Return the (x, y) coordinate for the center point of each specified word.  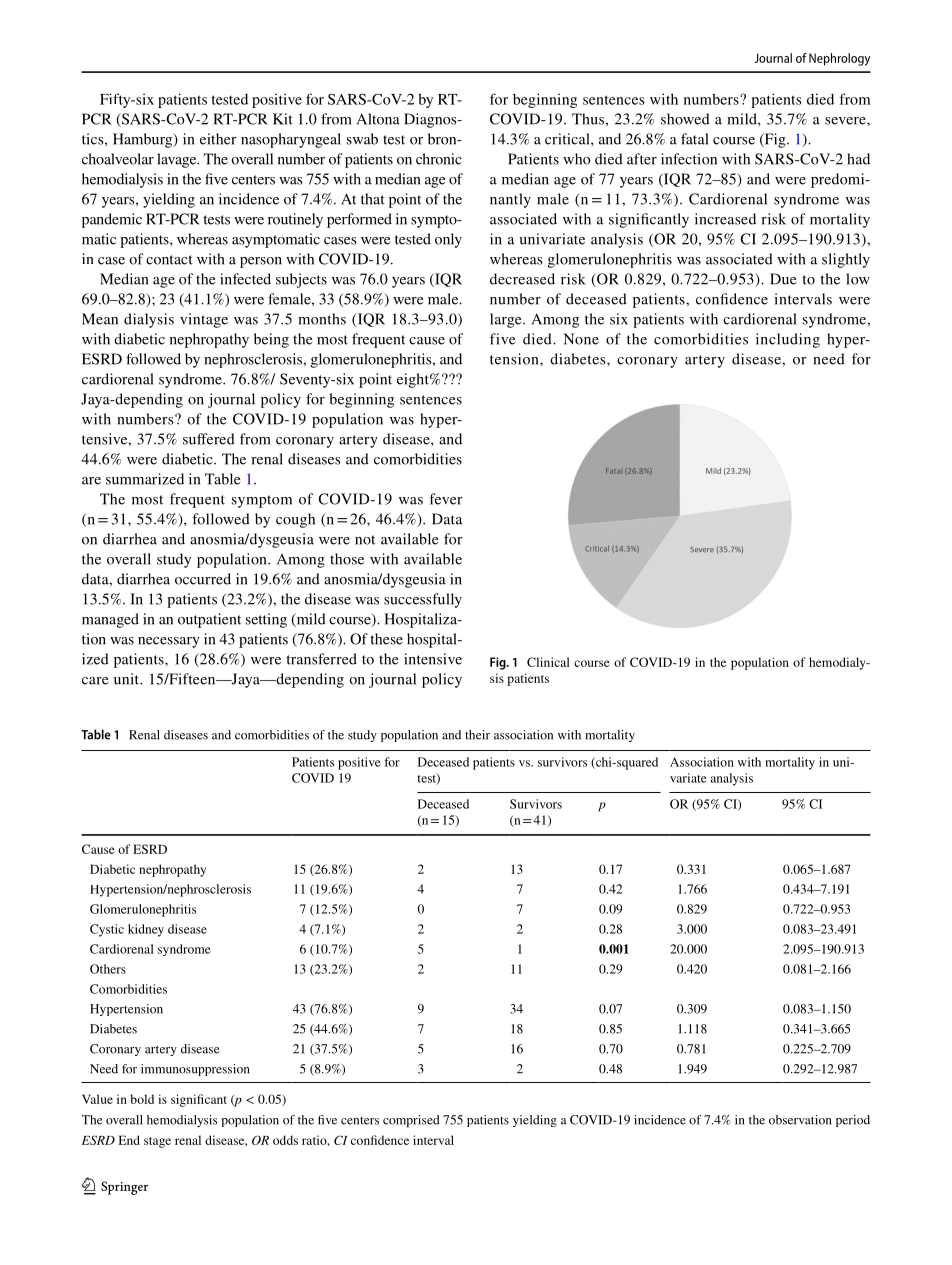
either (218, 139)
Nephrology (839, 59)
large (507, 320)
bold (142, 1099)
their (477, 735)
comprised (411, 1121)
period (853, 1121)
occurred (203, 579)
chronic (439, 159)
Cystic (107, 930)
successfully (423, 600)
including (788, 340)
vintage (204, 320)
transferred (321, 659)
